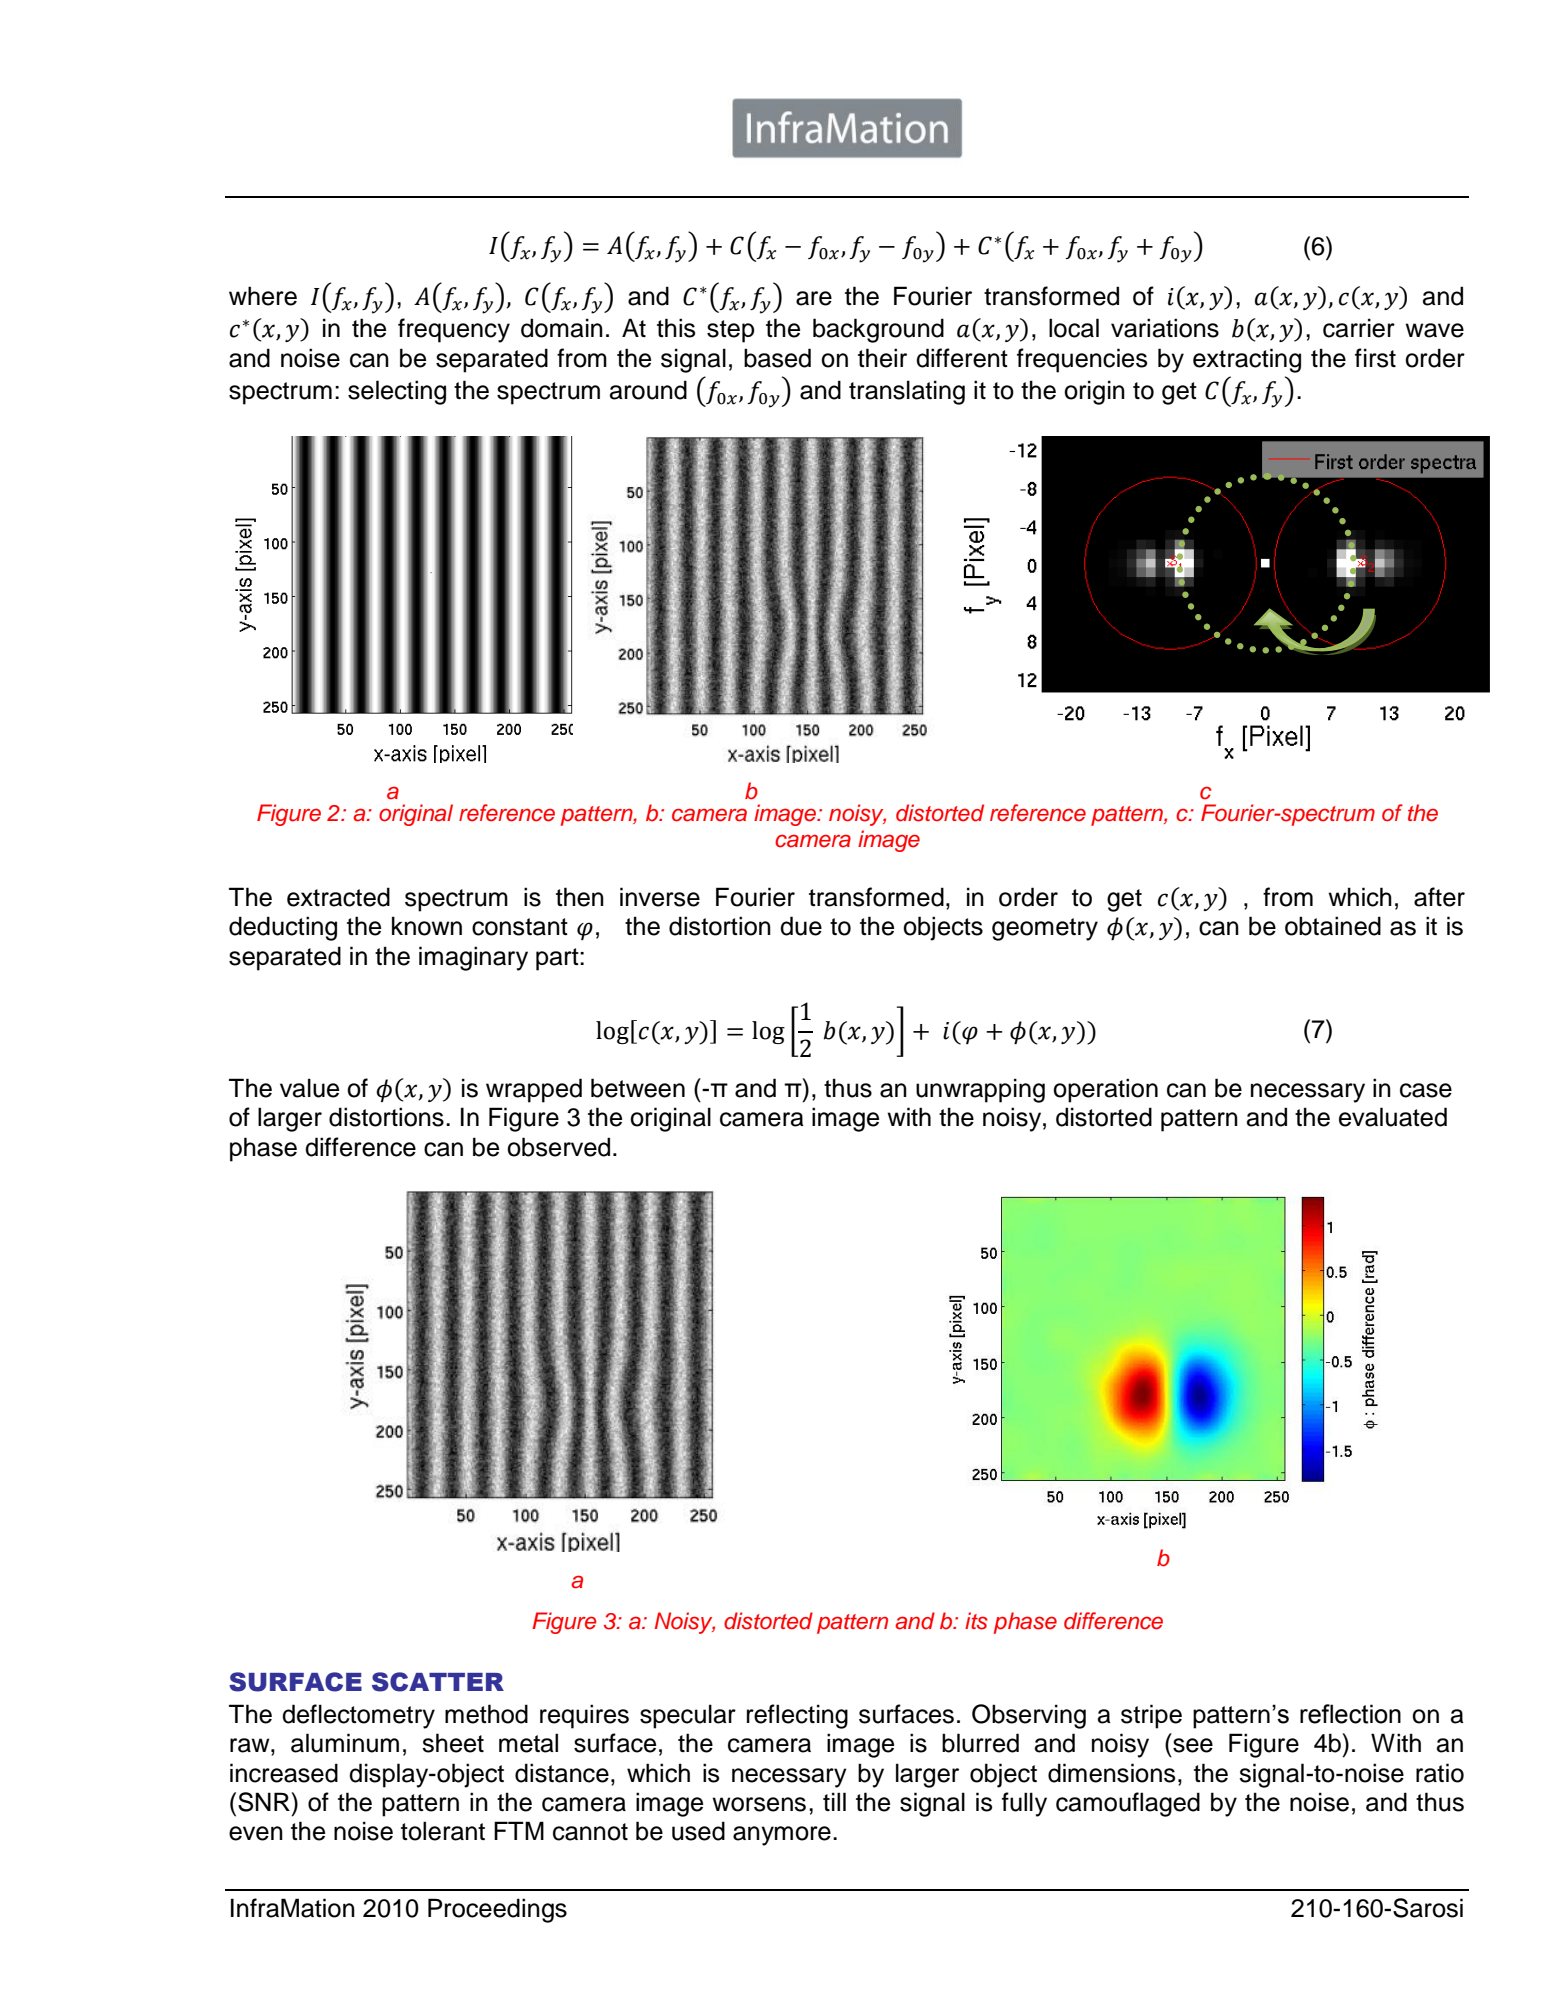 The image size is (1556, 2014). Describe the element at coordinates (454, 330) in the screenshot. I see `frequency` at that location.
